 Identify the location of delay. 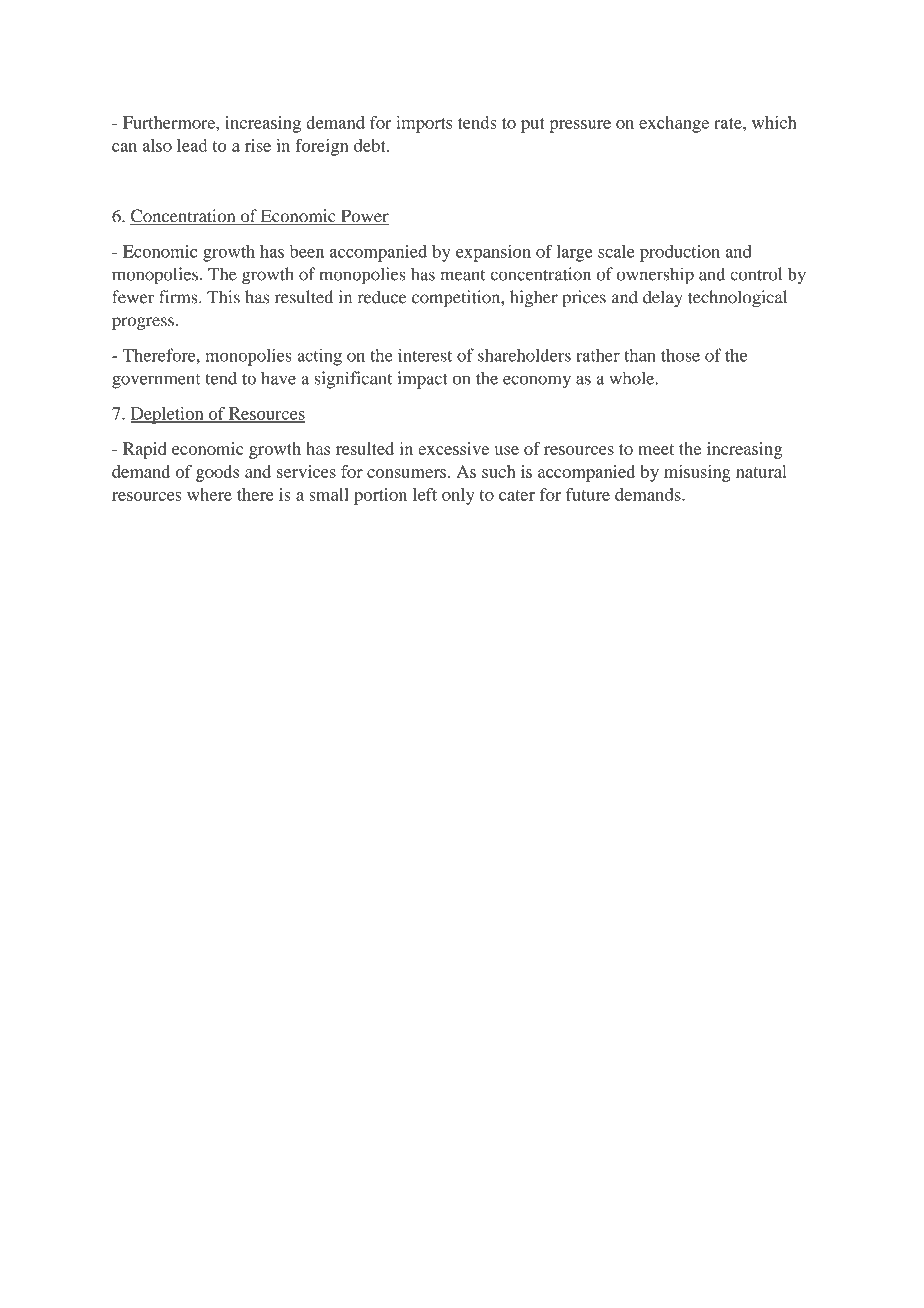
(663, 298).
